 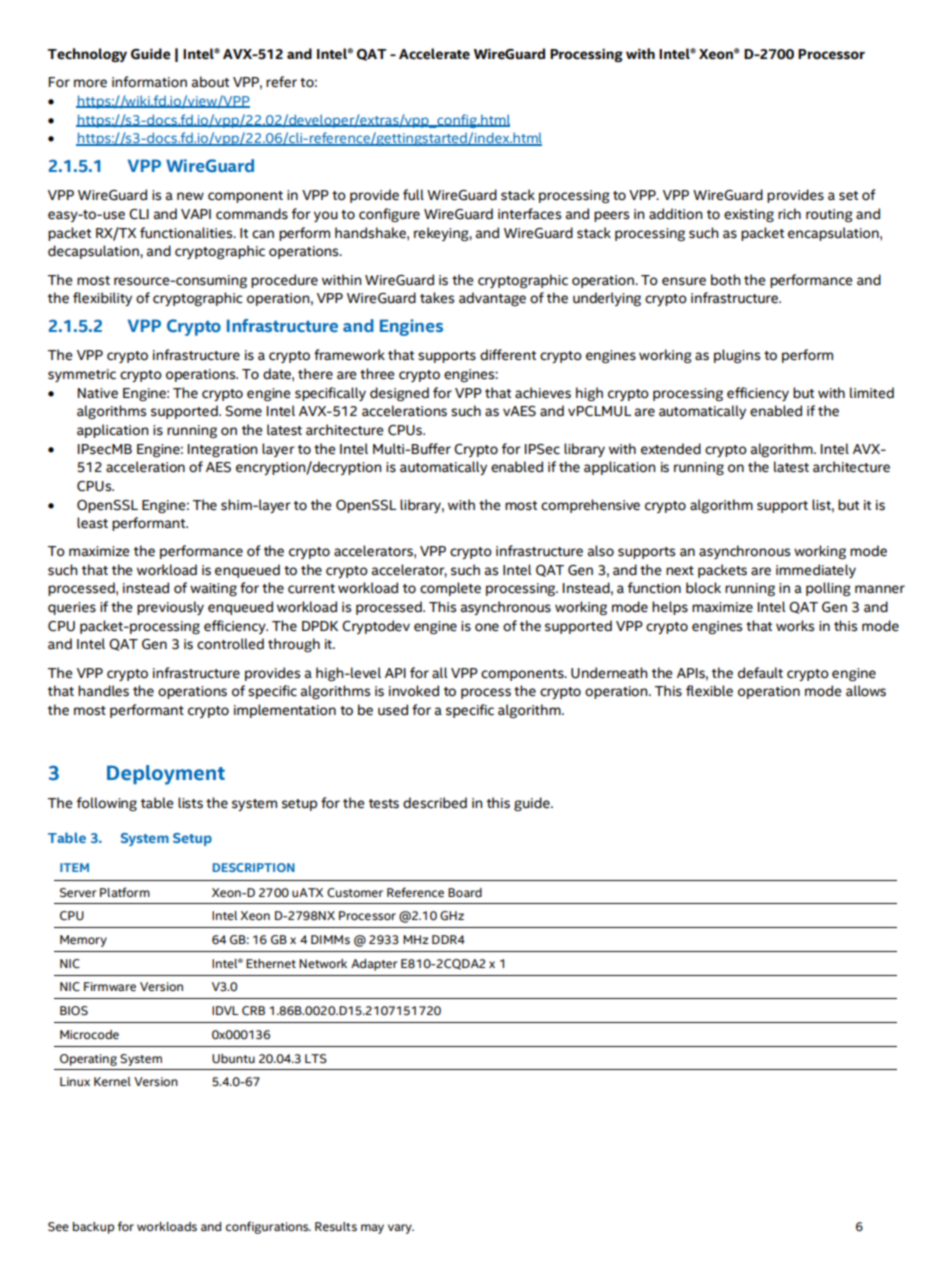 I want to click on complete, so click(x=450, y=589).
